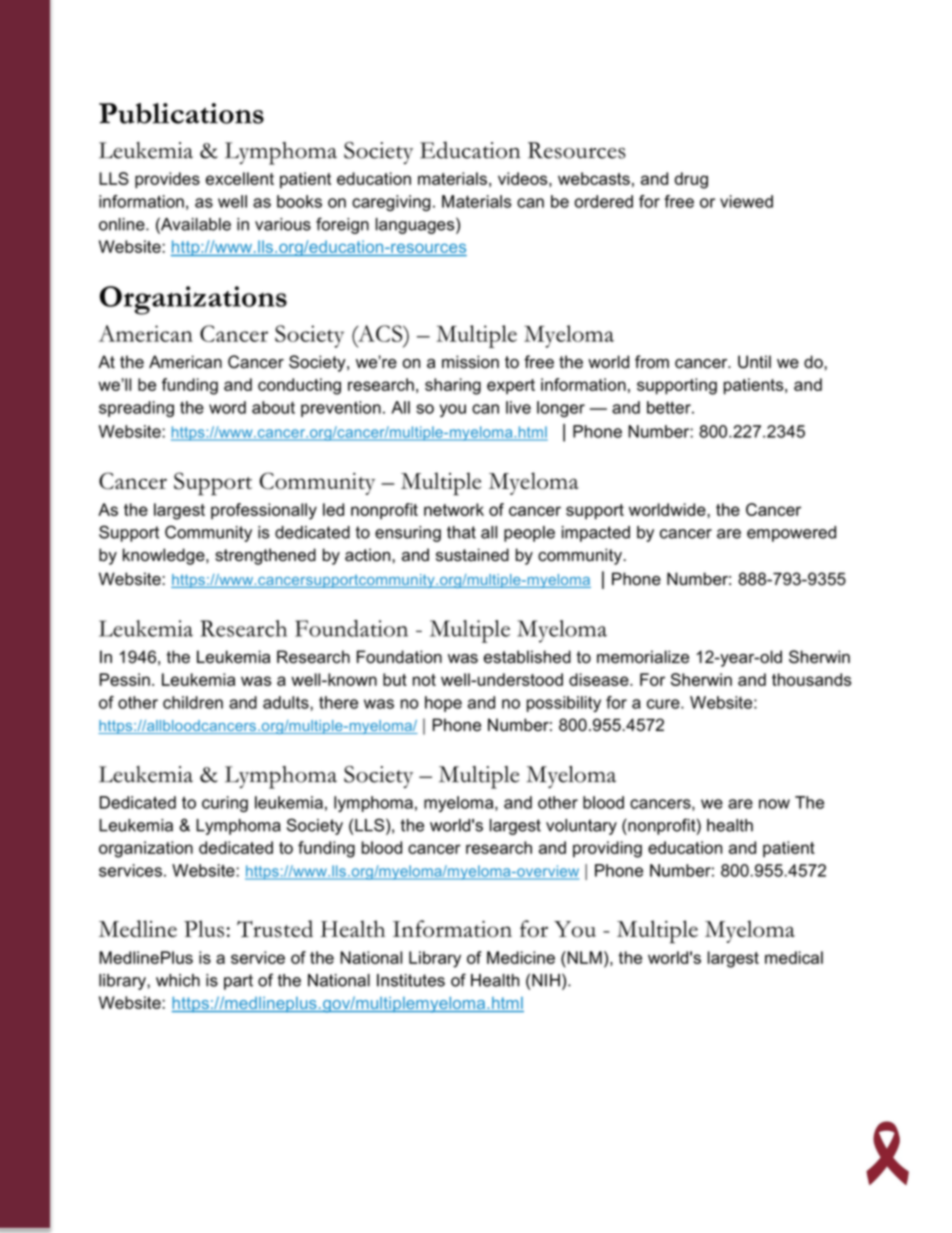  Describe the element at coordinates (521, 957) in the page. I see `Medicine` at that location.
